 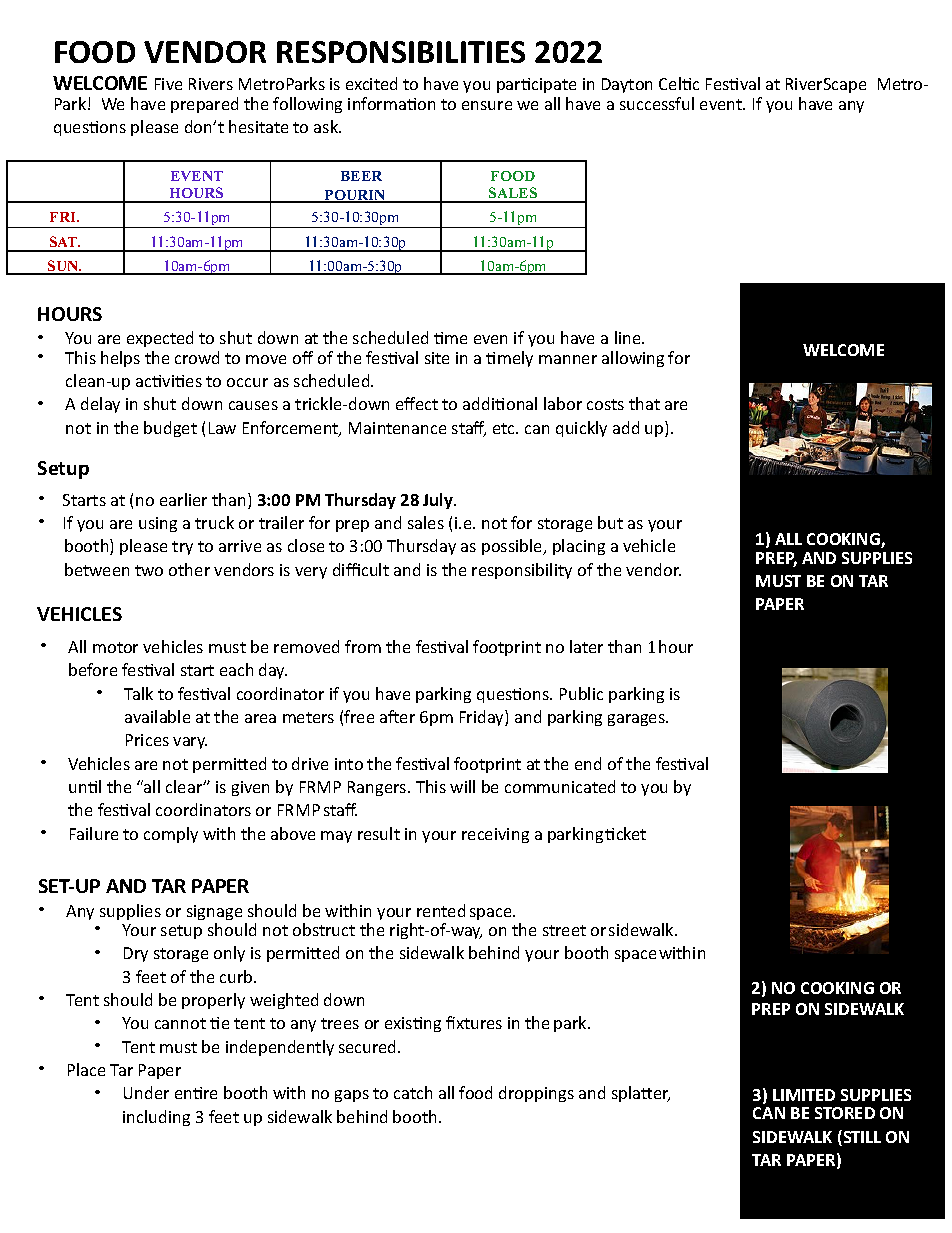 What do you see at coordinates (189, 569) in the page?
I see `other` at bounding box center [189, 569].
